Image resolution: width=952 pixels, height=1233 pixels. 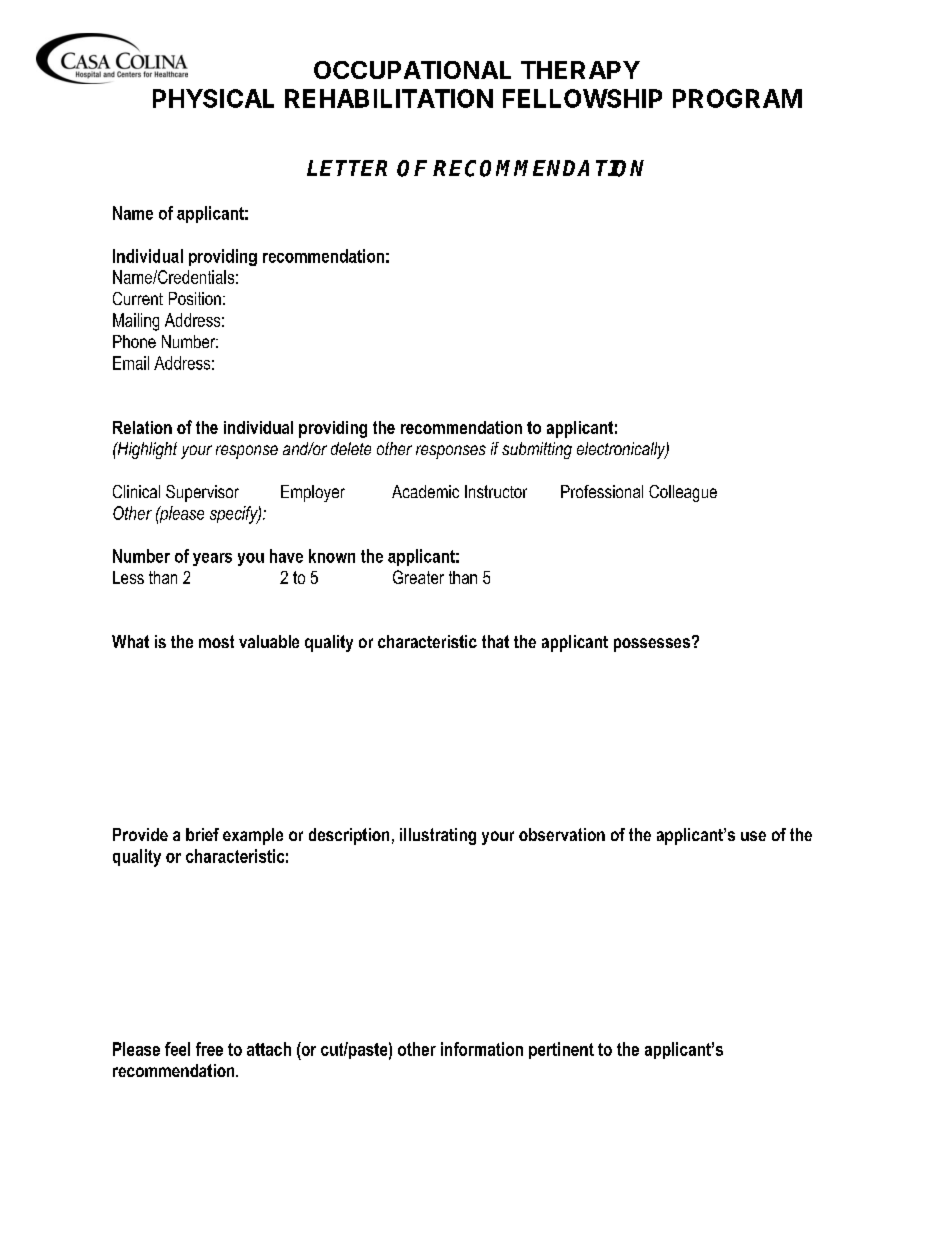 What do you see at coordinates (438, 836) in the page?
I see `illustrating` at bounding box center [438, 836].
